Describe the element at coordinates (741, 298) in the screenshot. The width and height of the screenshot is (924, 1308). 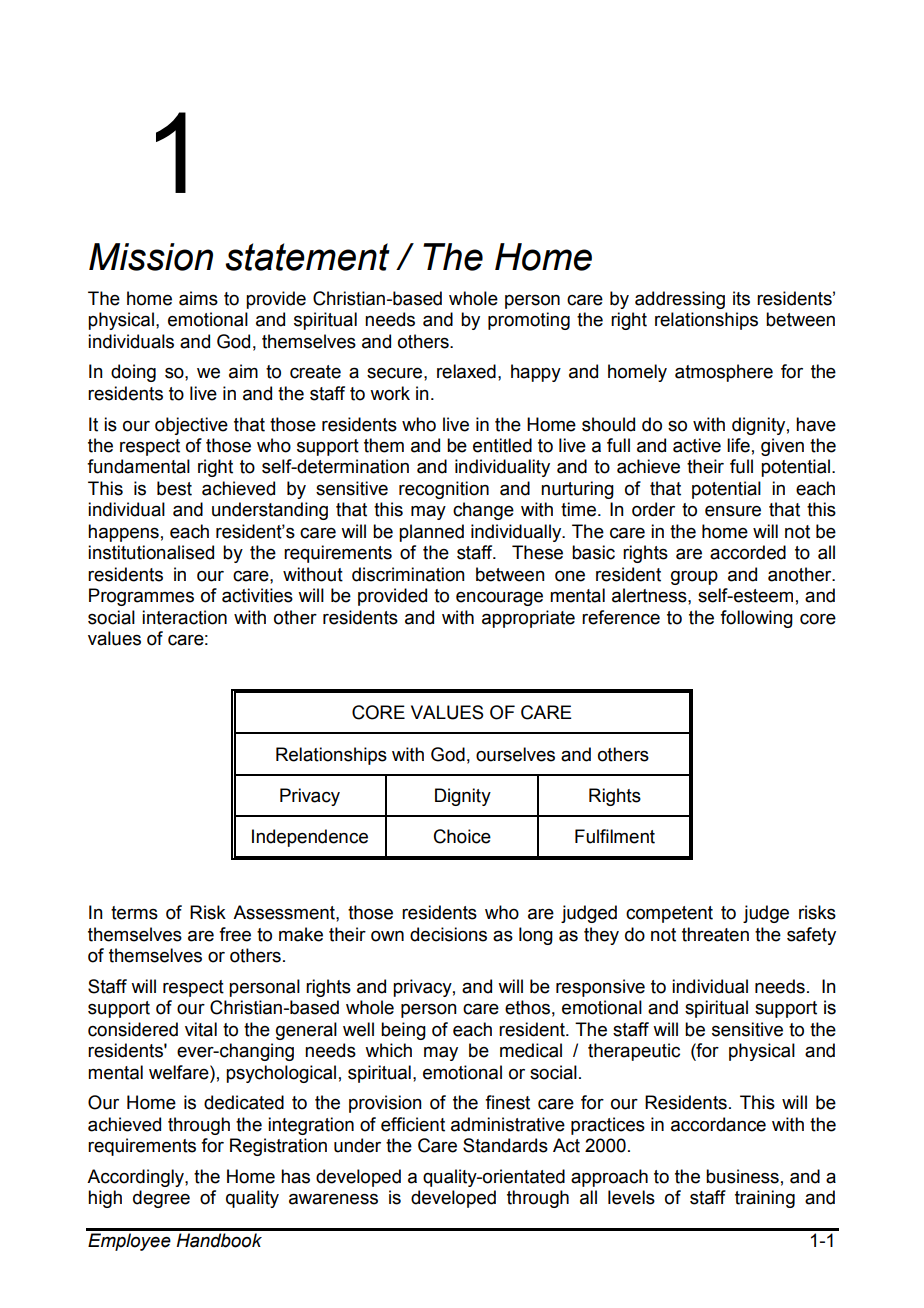
I see `its` at that location.
